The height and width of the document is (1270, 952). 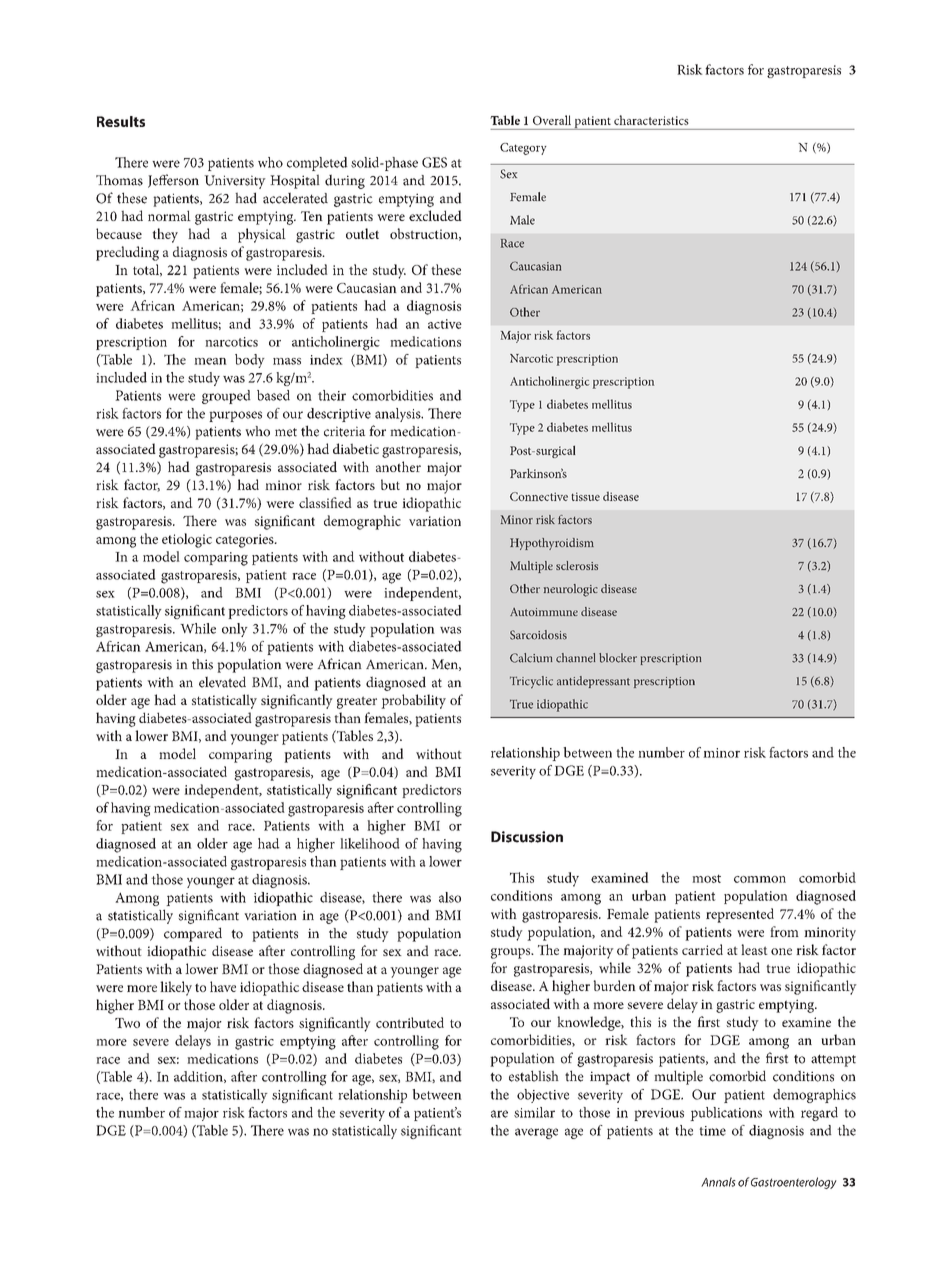 I want to click on GES, so click(x=434, y=162).
